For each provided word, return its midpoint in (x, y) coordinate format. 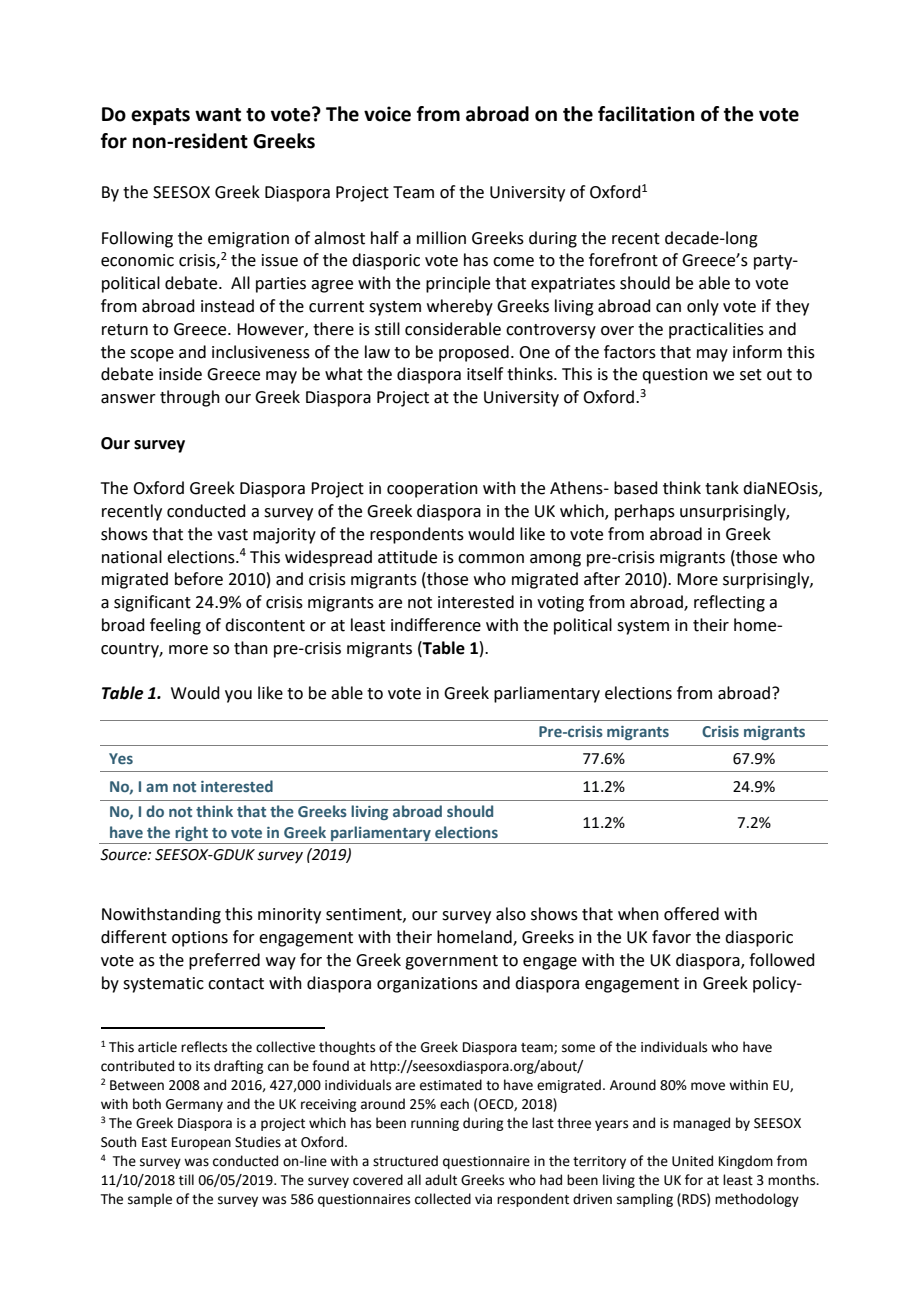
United (692, 1161)
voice (387, 114)
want (218, 115)
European (201, 1143)
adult (441, 1180)
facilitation (646, 114)
